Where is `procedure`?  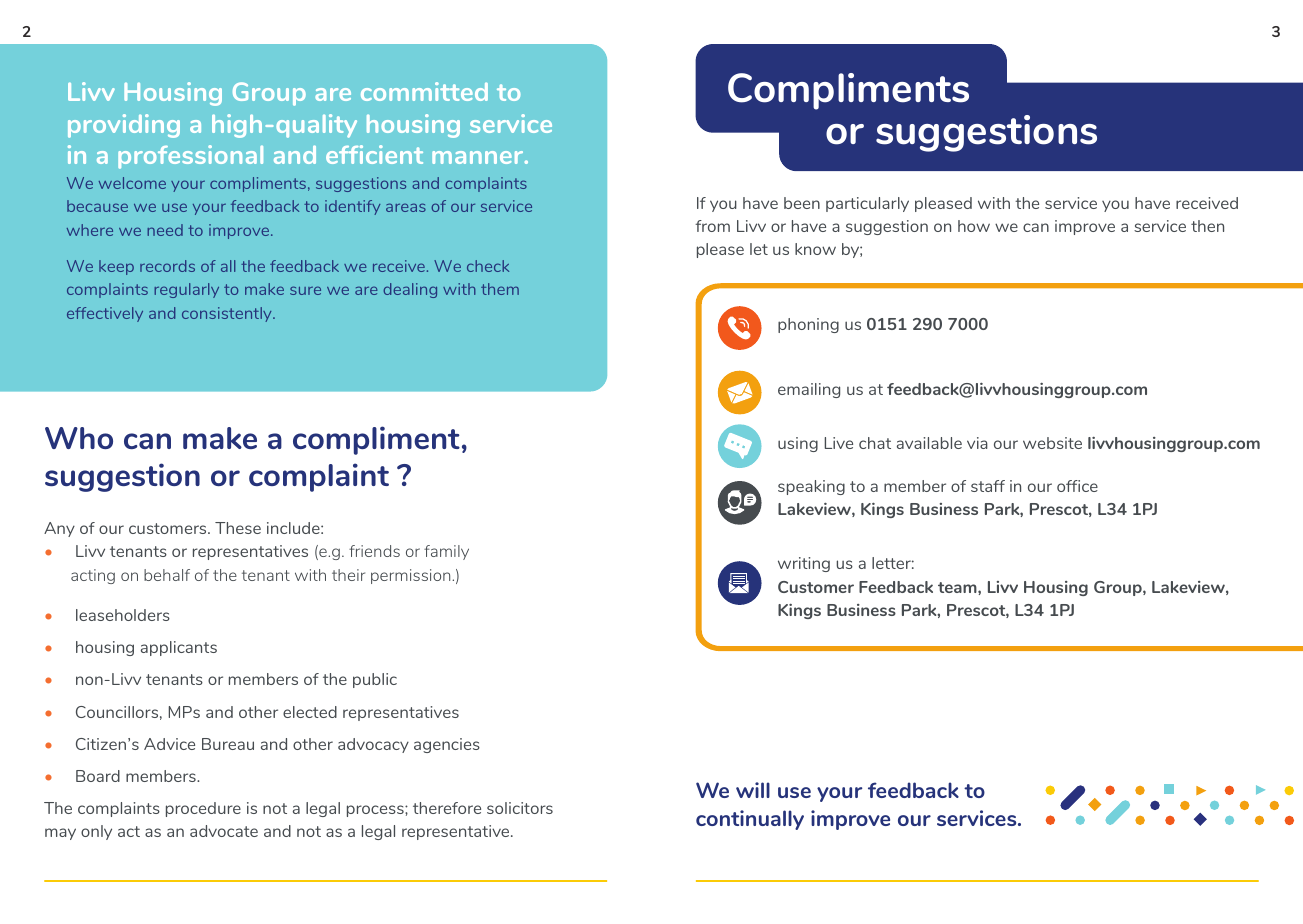
procedure is located at coordinates (203, 809).
